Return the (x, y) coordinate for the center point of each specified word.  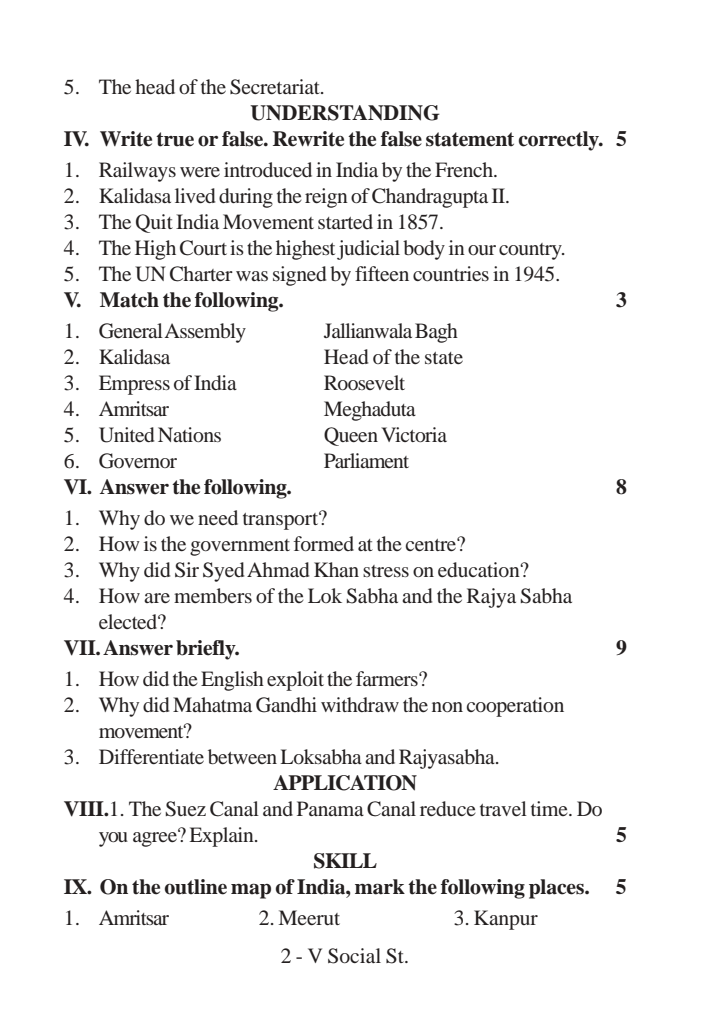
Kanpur (506, 920)
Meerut (309, 917)
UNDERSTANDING (345, 113)
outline (196, 887)
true (175, 139)
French (465, 169)
